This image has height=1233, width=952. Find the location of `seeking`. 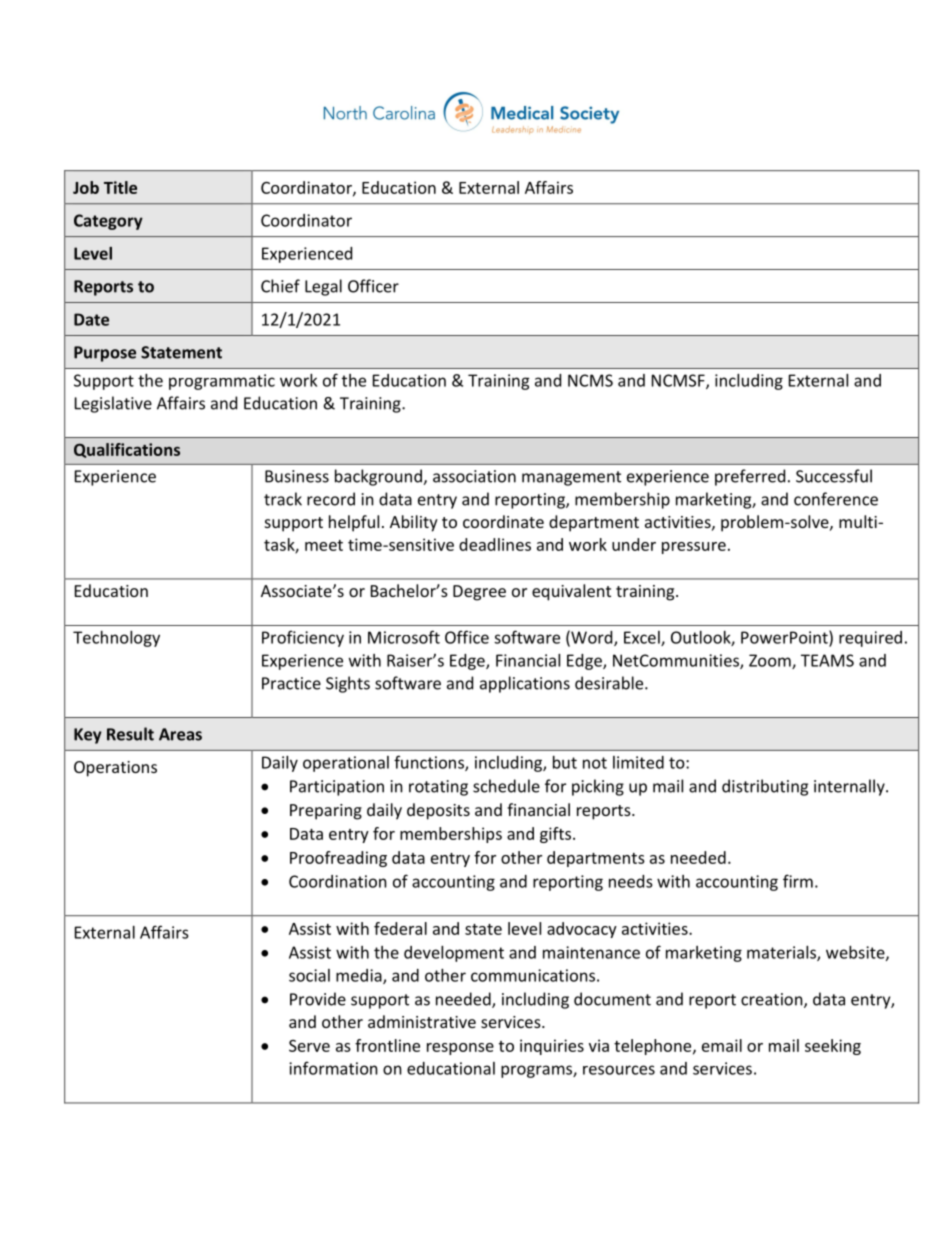

seeking is located at coordinates (833, 1047).
